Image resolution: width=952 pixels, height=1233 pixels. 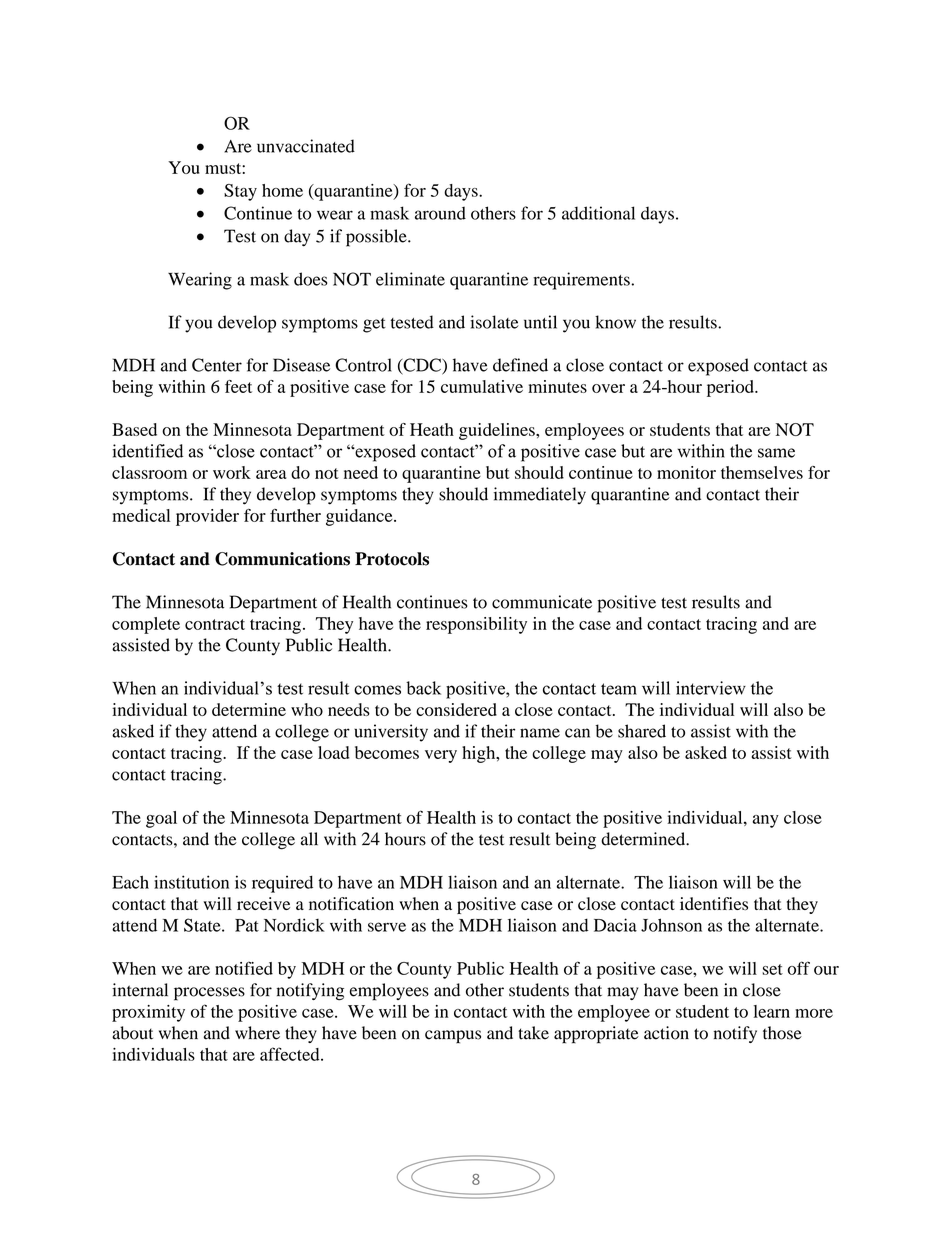 What do you see at coordinates (453, 1037) in the image?
I see `campus` at bounding box center [453, 1037].
